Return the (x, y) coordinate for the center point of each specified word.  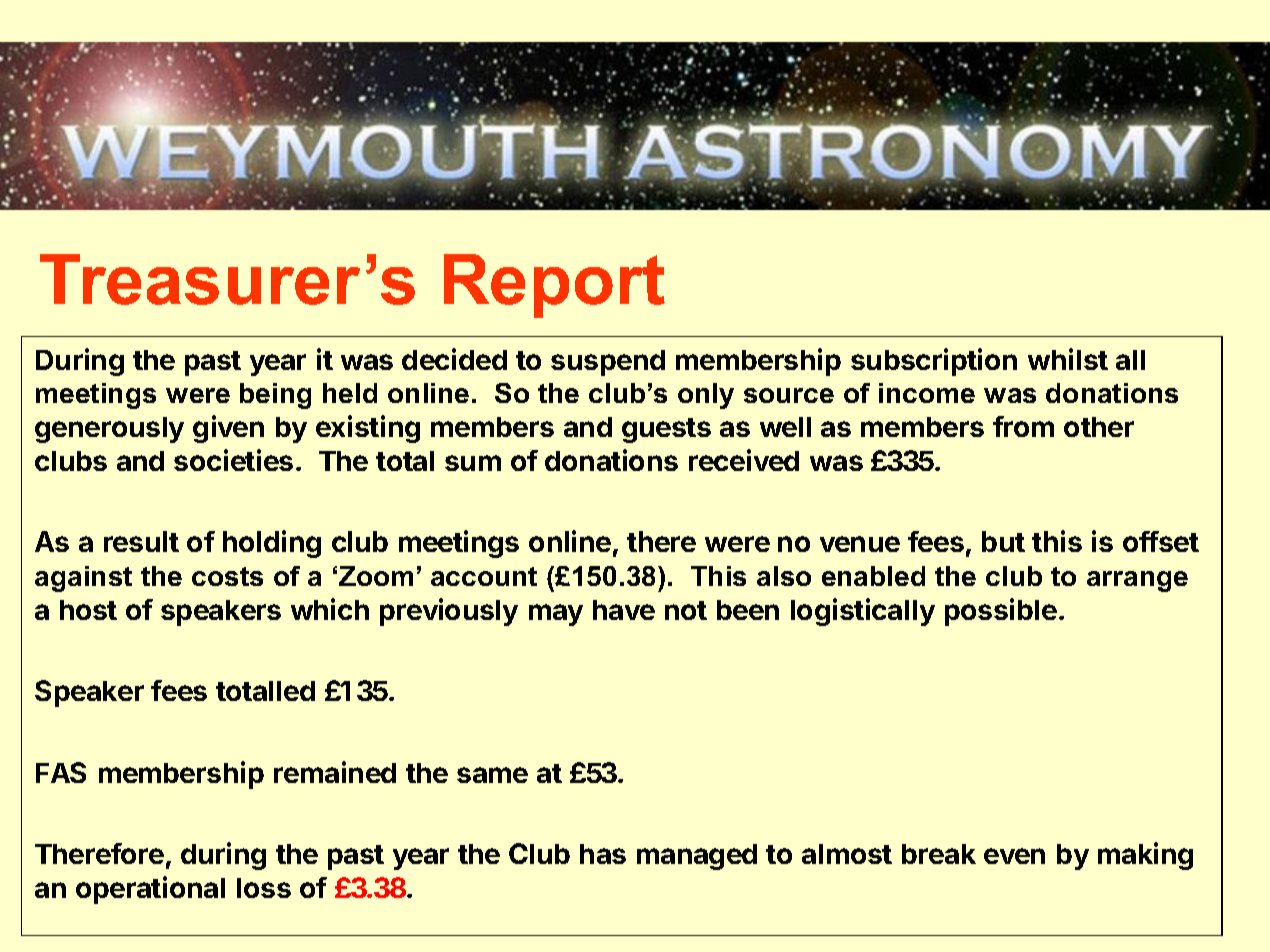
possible (1001, 612)
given (228, 429)
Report (554, 286)
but (1003, 541)
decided (454, 359)
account (484, 576)
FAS (61, 772)
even (1014, 856)
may (556, 615)
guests (666, 430)
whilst (1068, 359)
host (88, 610)
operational (150, 890)
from (1023, 426)
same (492, 775)
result (141, 541)
